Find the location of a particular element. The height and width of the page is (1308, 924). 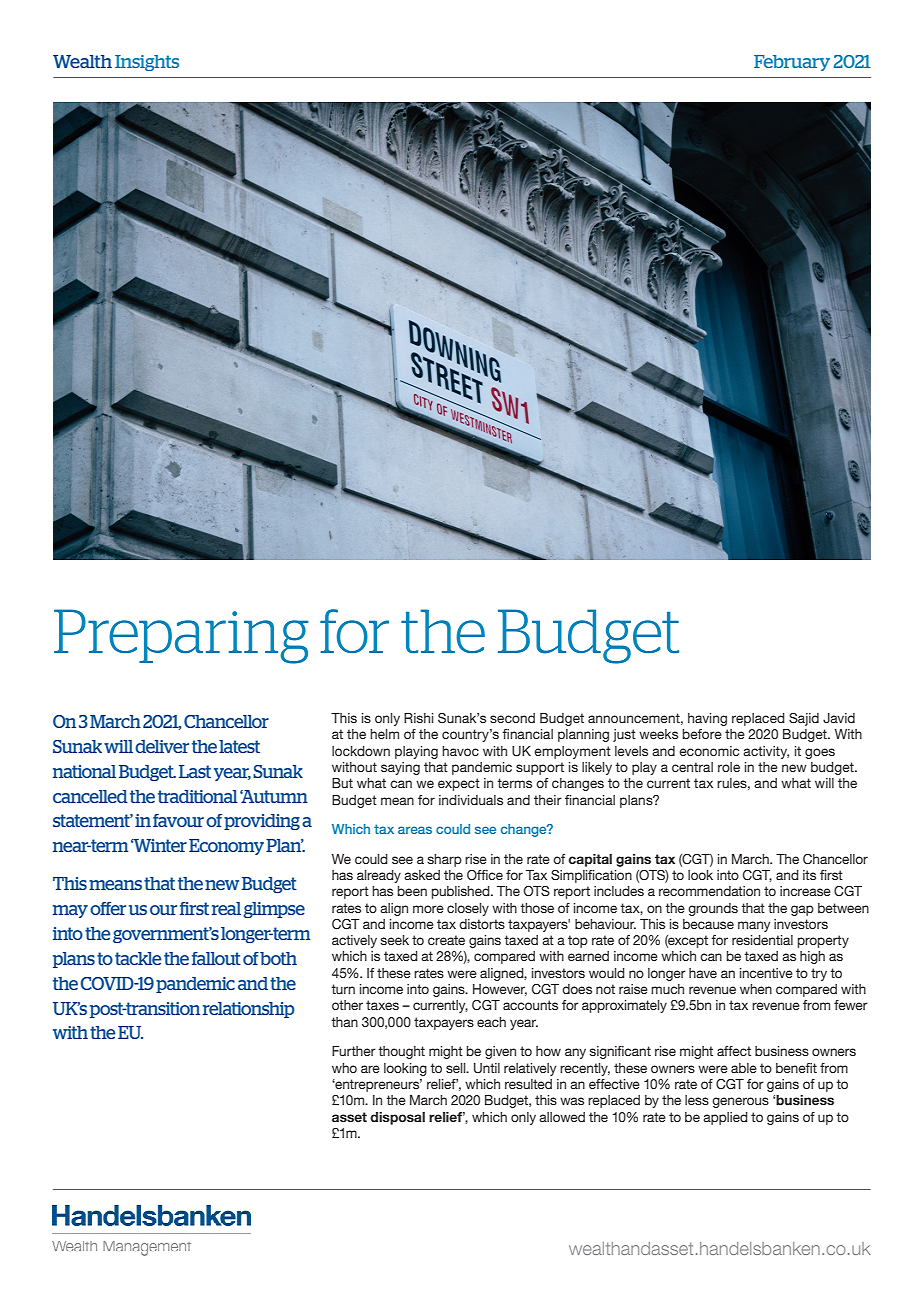

Sajid is located at coordinates (804, 719).
